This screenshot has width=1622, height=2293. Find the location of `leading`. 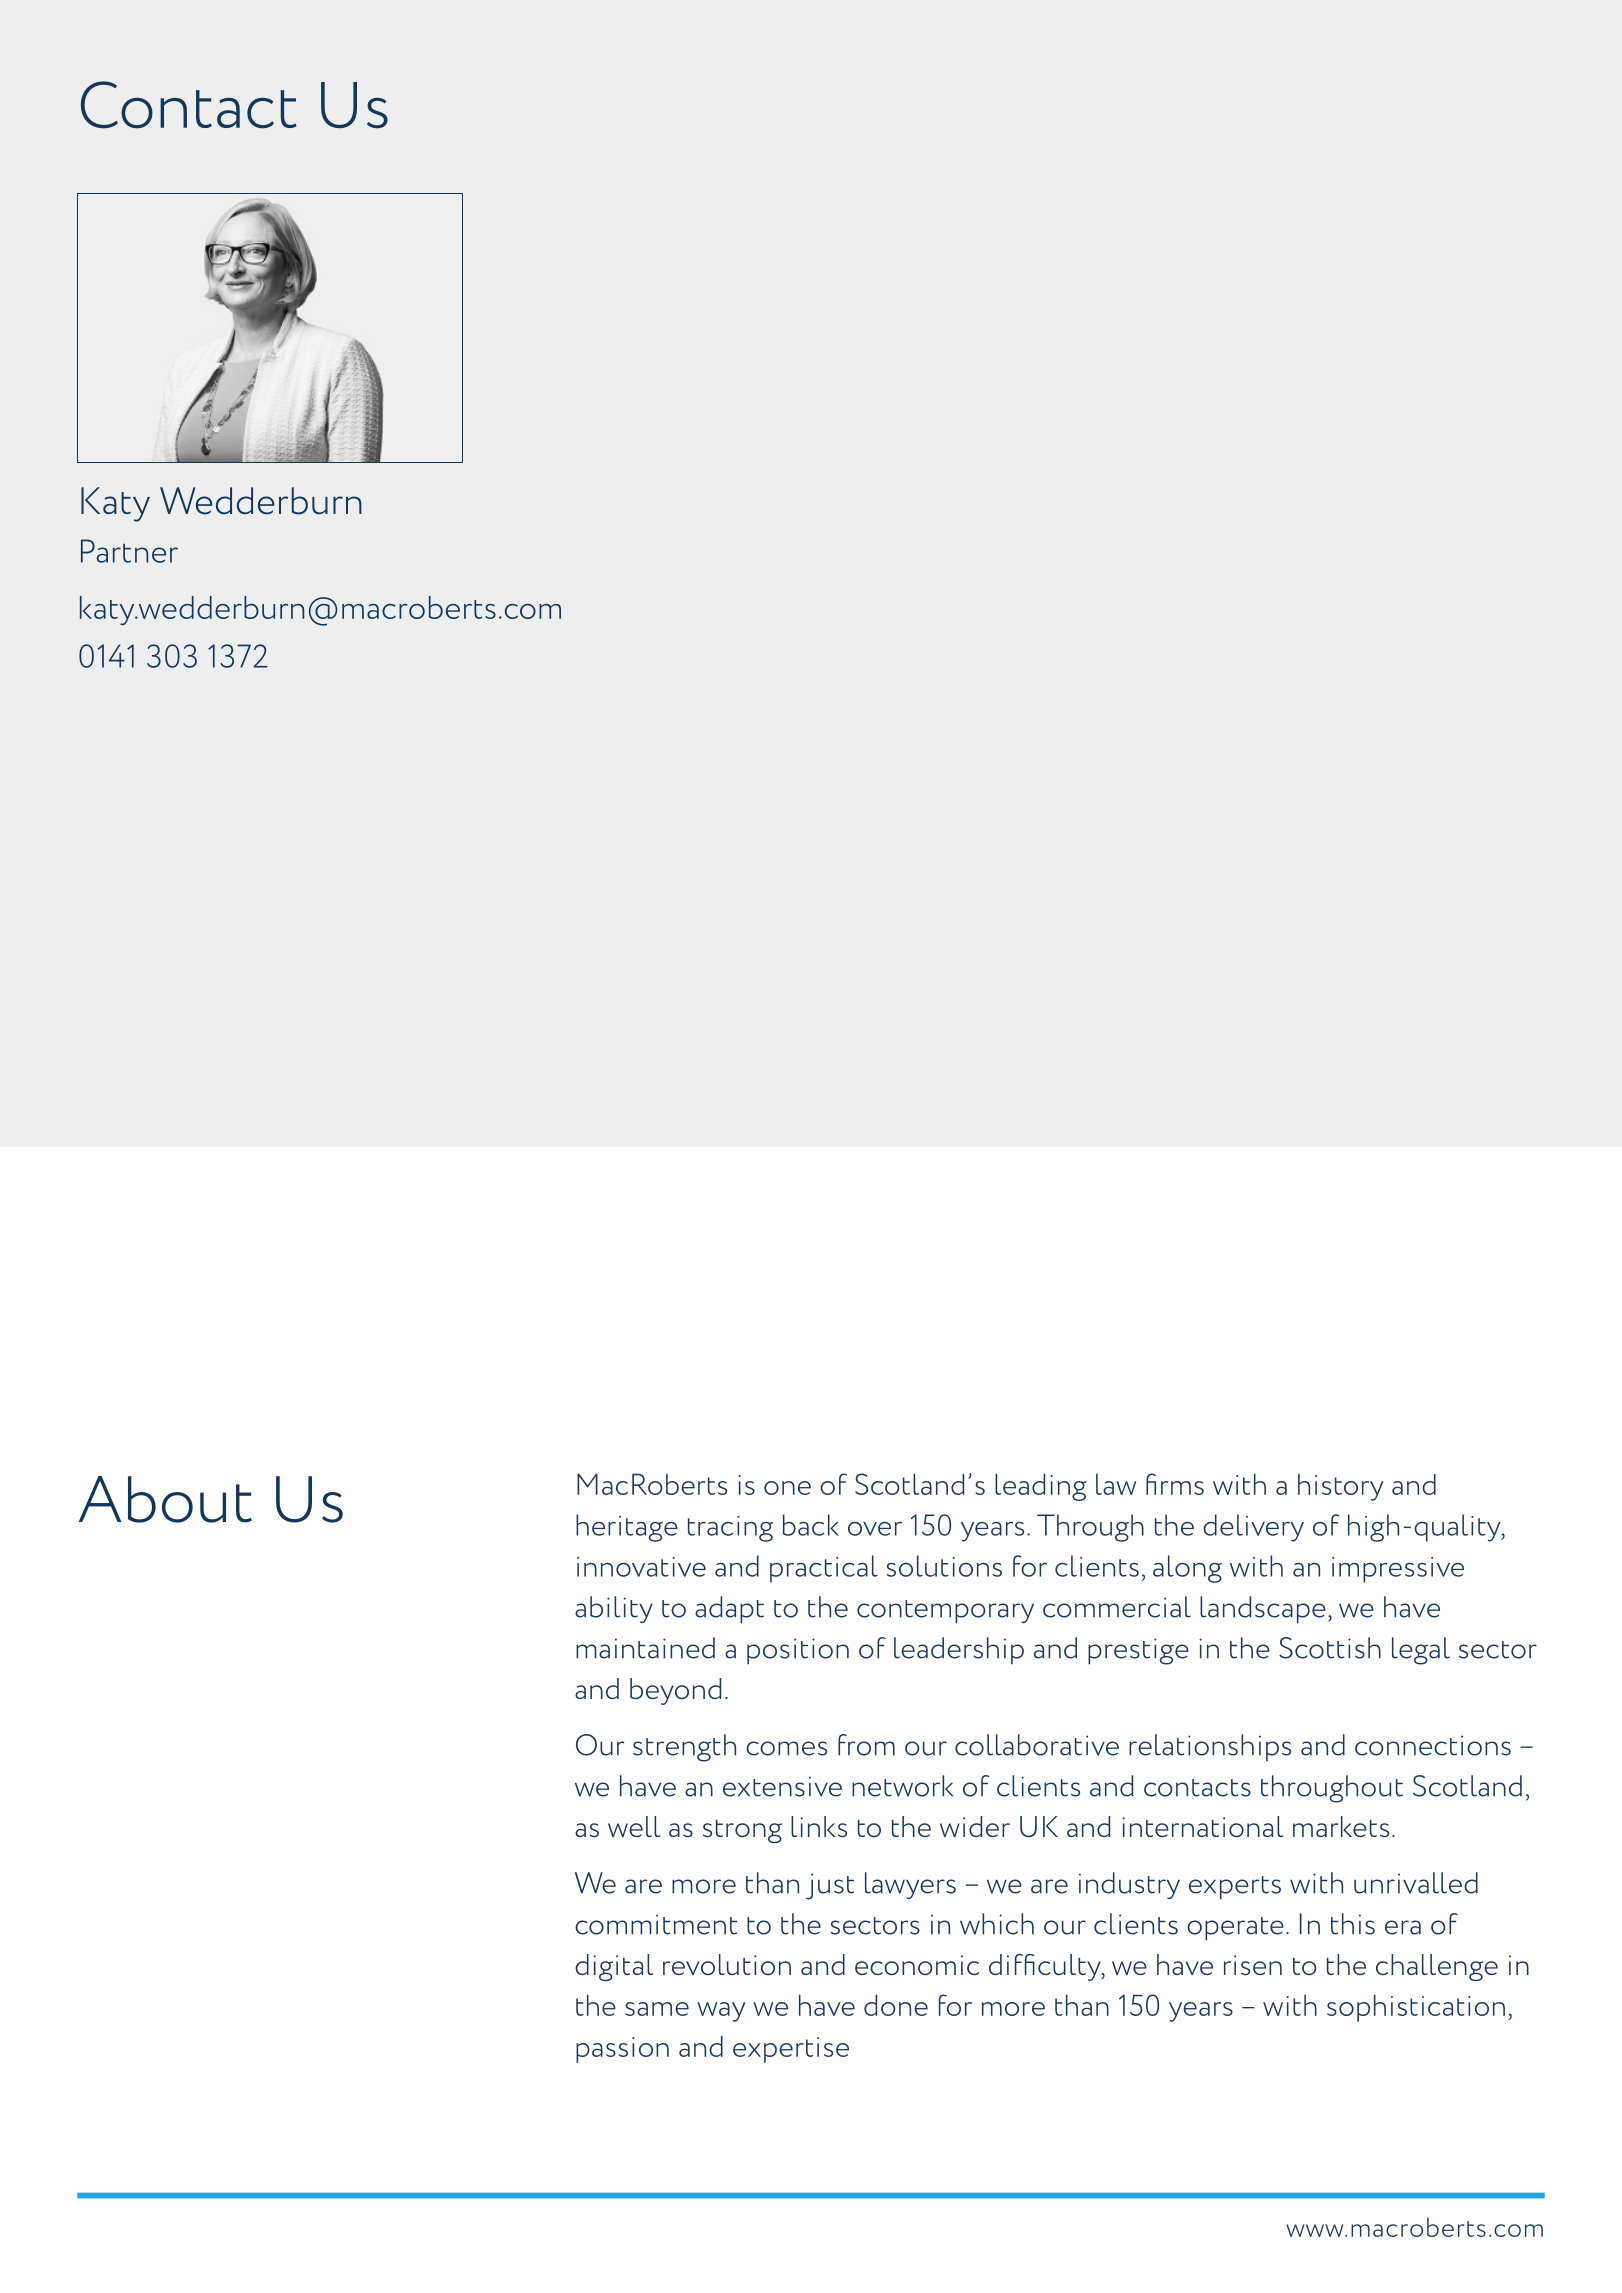

leading is located at coordinates (1041, 1487).
